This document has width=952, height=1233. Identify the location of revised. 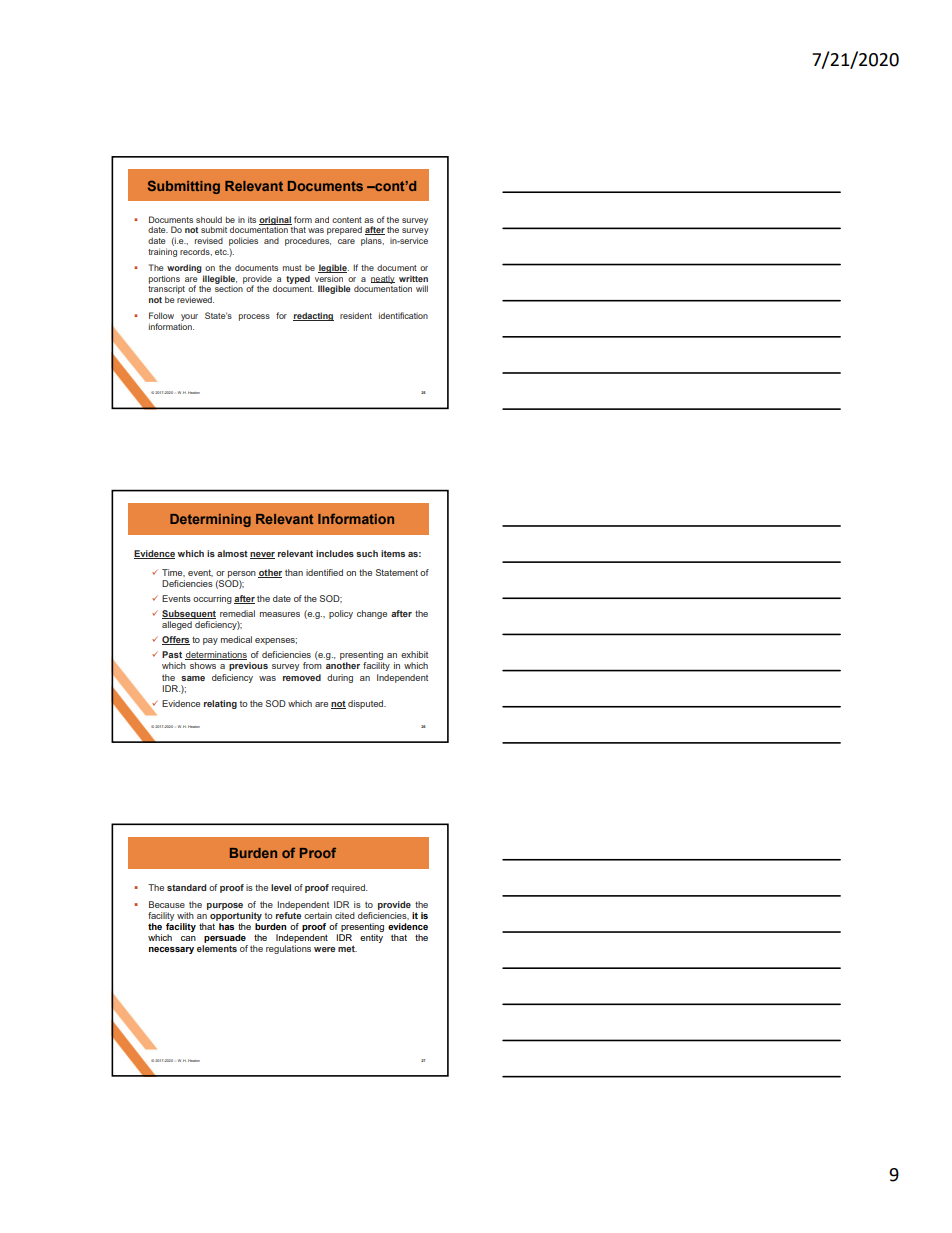
(209, 240).
